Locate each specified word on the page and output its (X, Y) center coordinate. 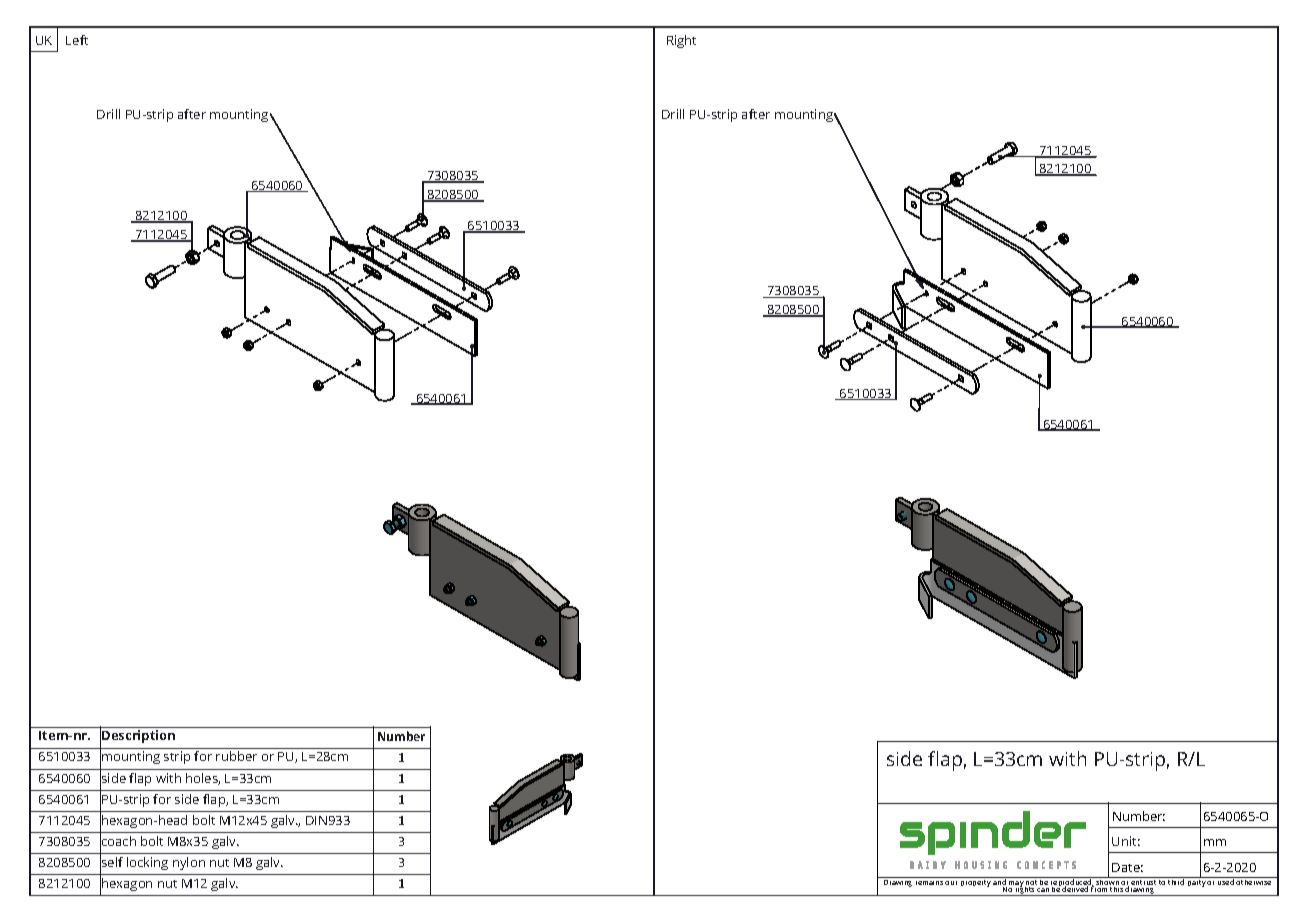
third (1177, 881)
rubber (236, 756)
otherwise (1254, 881)
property (976, 883)
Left (77, 40)
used (1226, 881)
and (1000, 882)
